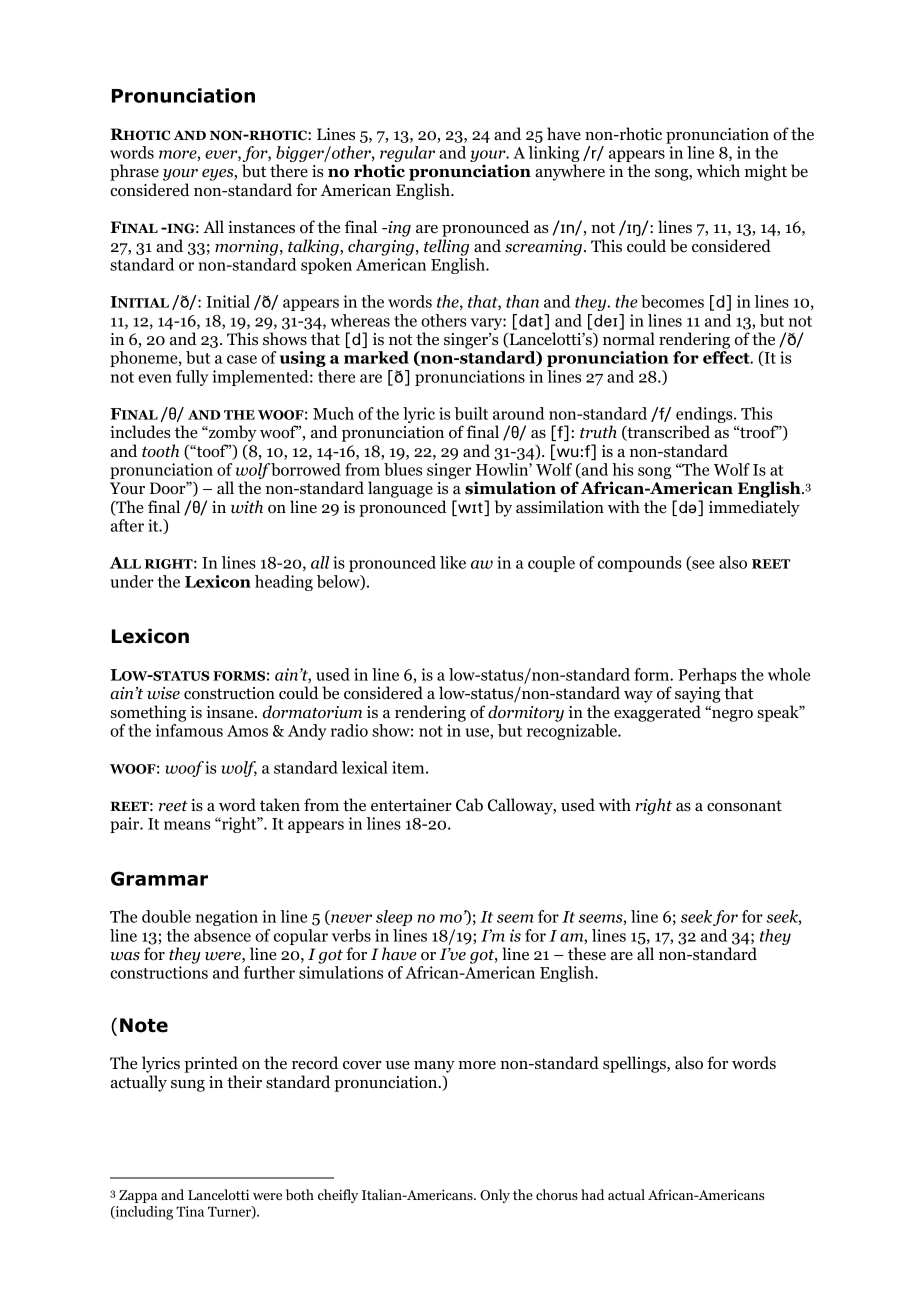 The height and width of the page is (1308, 924). What do you see at coordinates (707, 677) in the page?
I see `Perhaps` at bounding box center [707, 677].
